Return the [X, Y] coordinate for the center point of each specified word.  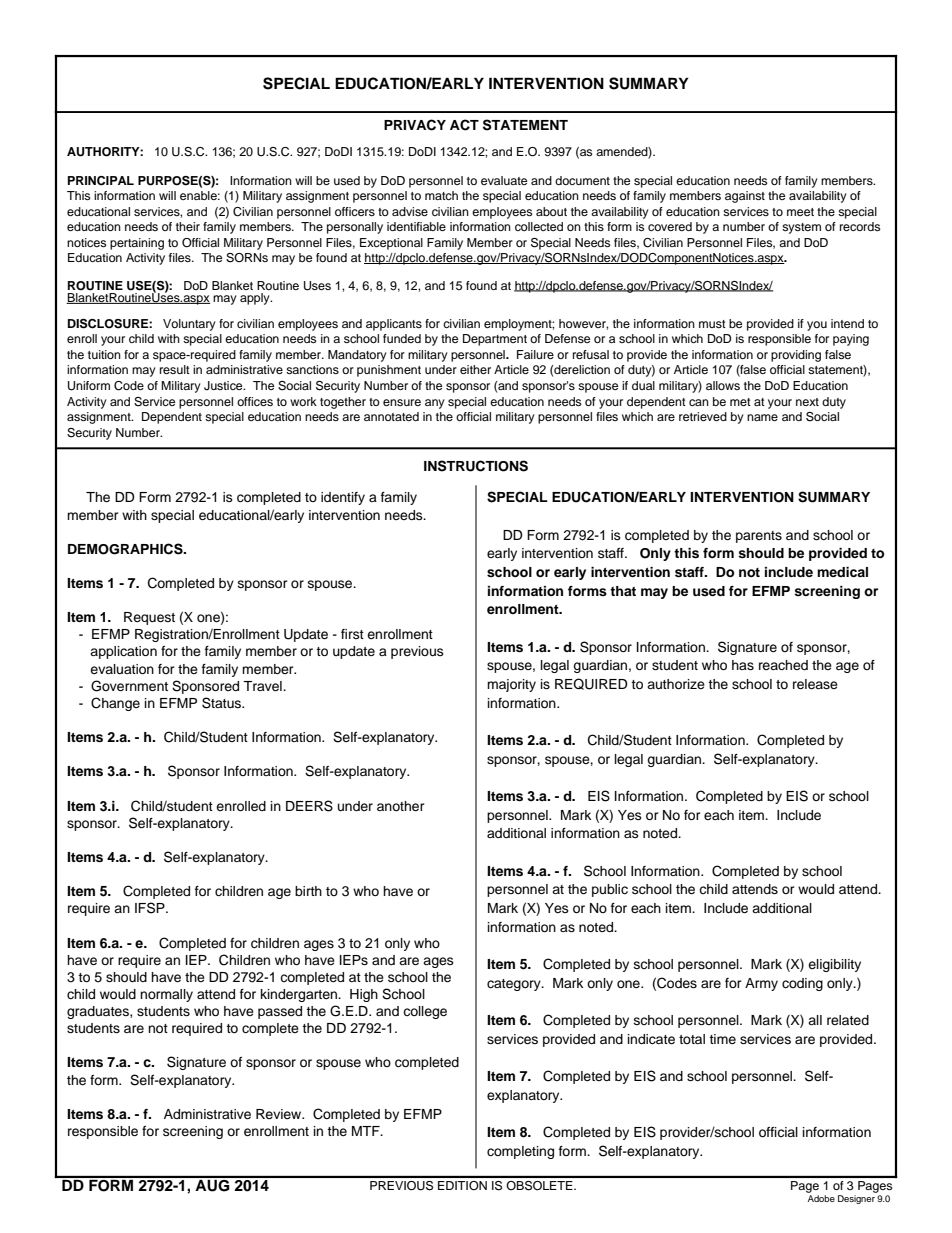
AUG [212, 1184]
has [743, 665]
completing [520, 1152]
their [188, 226]
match [441, 195]
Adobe [821, 1198]
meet [800, 212]
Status [222, 703]
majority [511, 685]
